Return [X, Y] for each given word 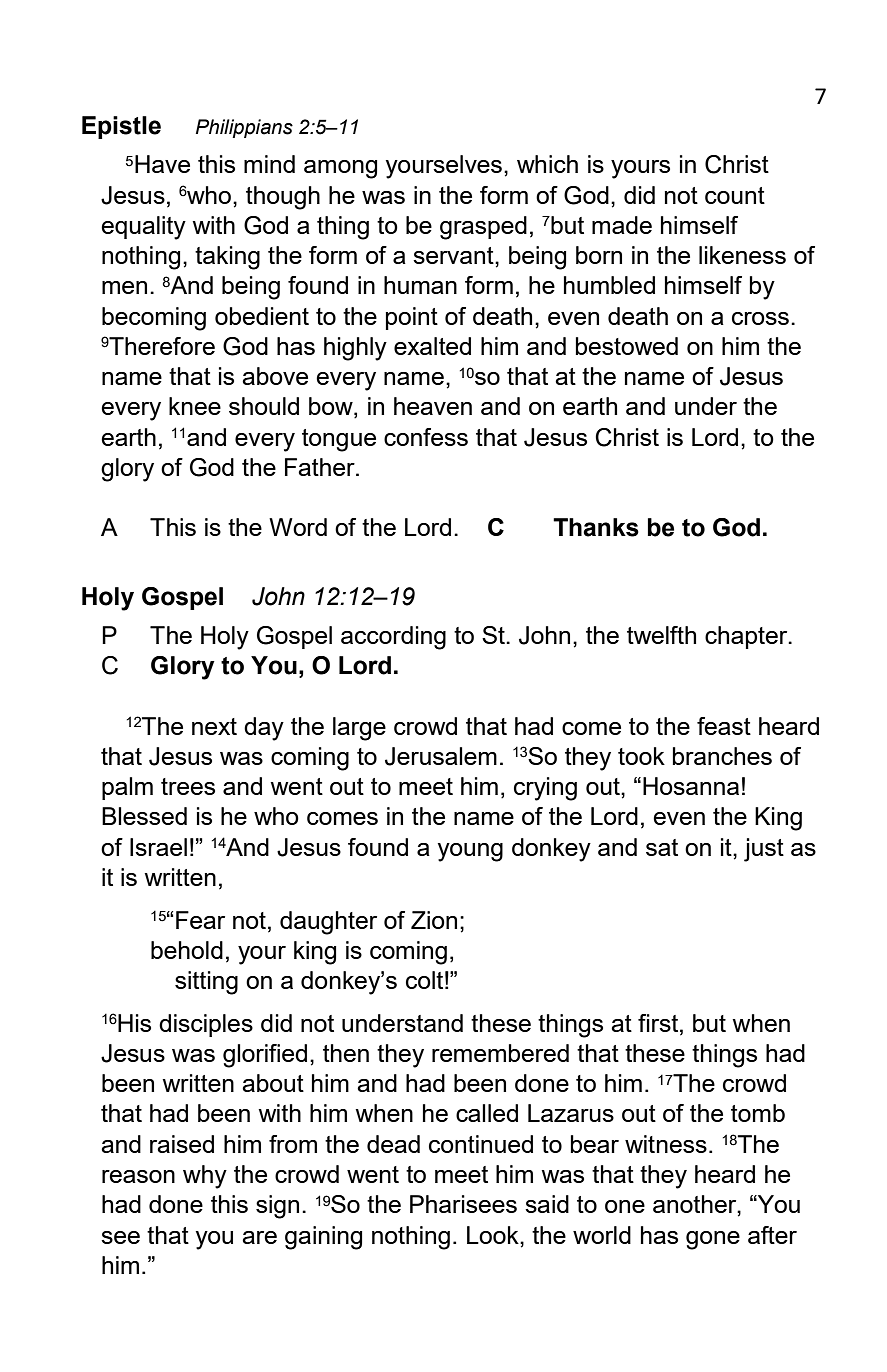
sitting [206, 983]
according [393, 638]
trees [188, 786]
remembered [500, 1053]
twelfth [661, 635]
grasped [483, 228]
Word [298, 527]
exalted [432, 346]
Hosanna [691, 786]
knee [195, 406]
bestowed [627, 346]
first [659, 1023]
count [735, 195]
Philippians [244, 128]
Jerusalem [441, 756]
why [205, 1177]
